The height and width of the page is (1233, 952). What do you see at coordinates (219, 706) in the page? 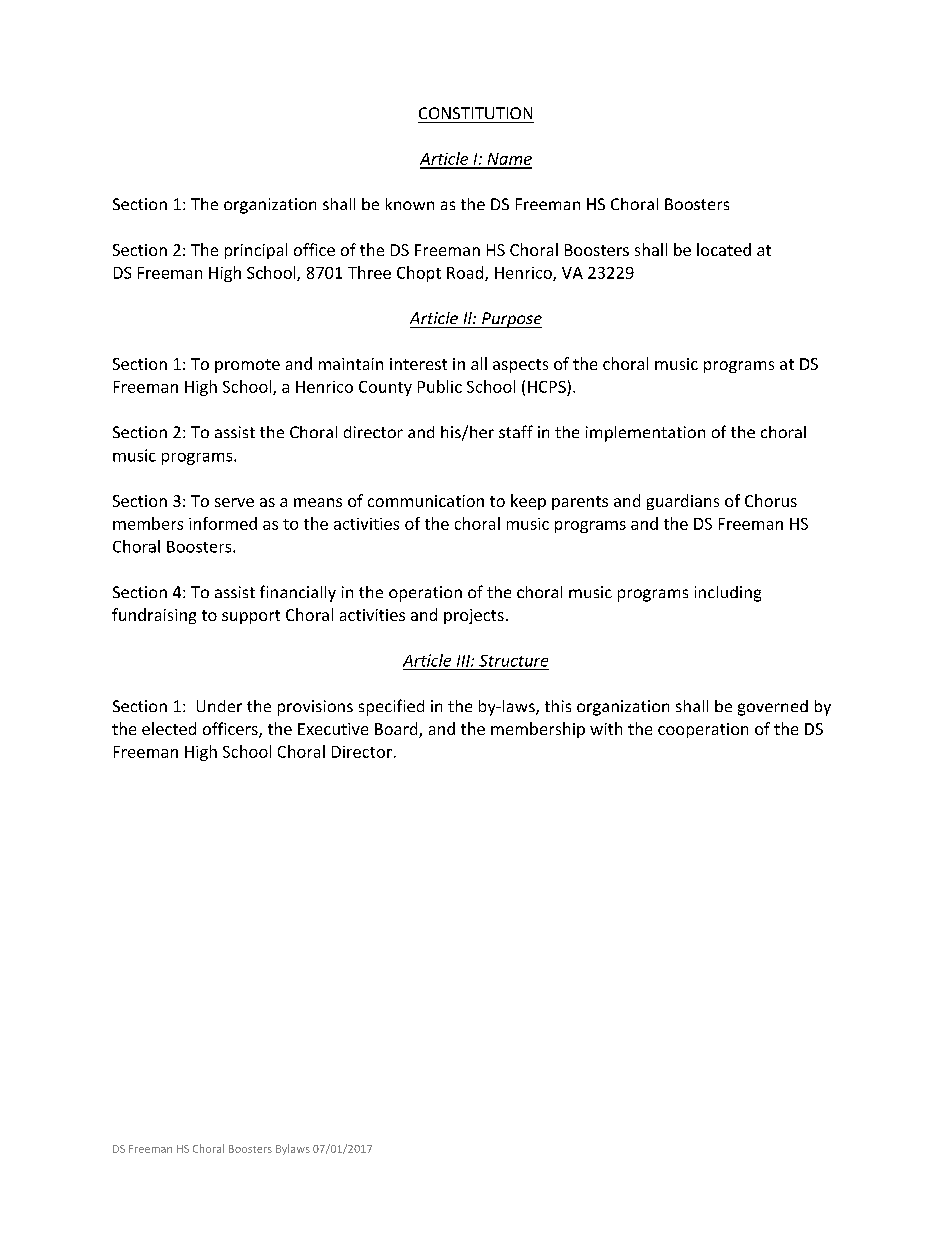
I see `Under` at bounding box center [219, 706].
